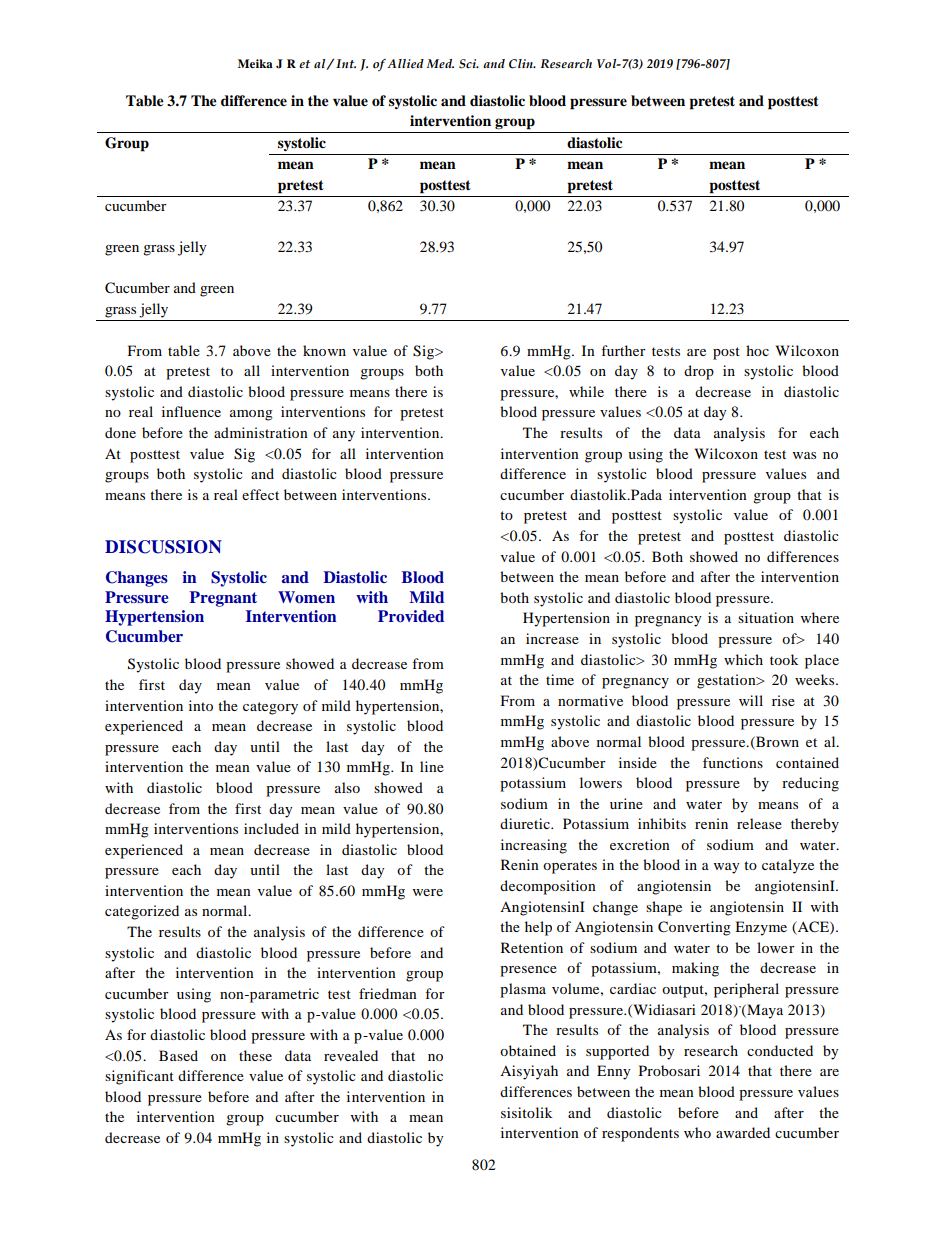  I want to click on Sci, so click(469, 64).
